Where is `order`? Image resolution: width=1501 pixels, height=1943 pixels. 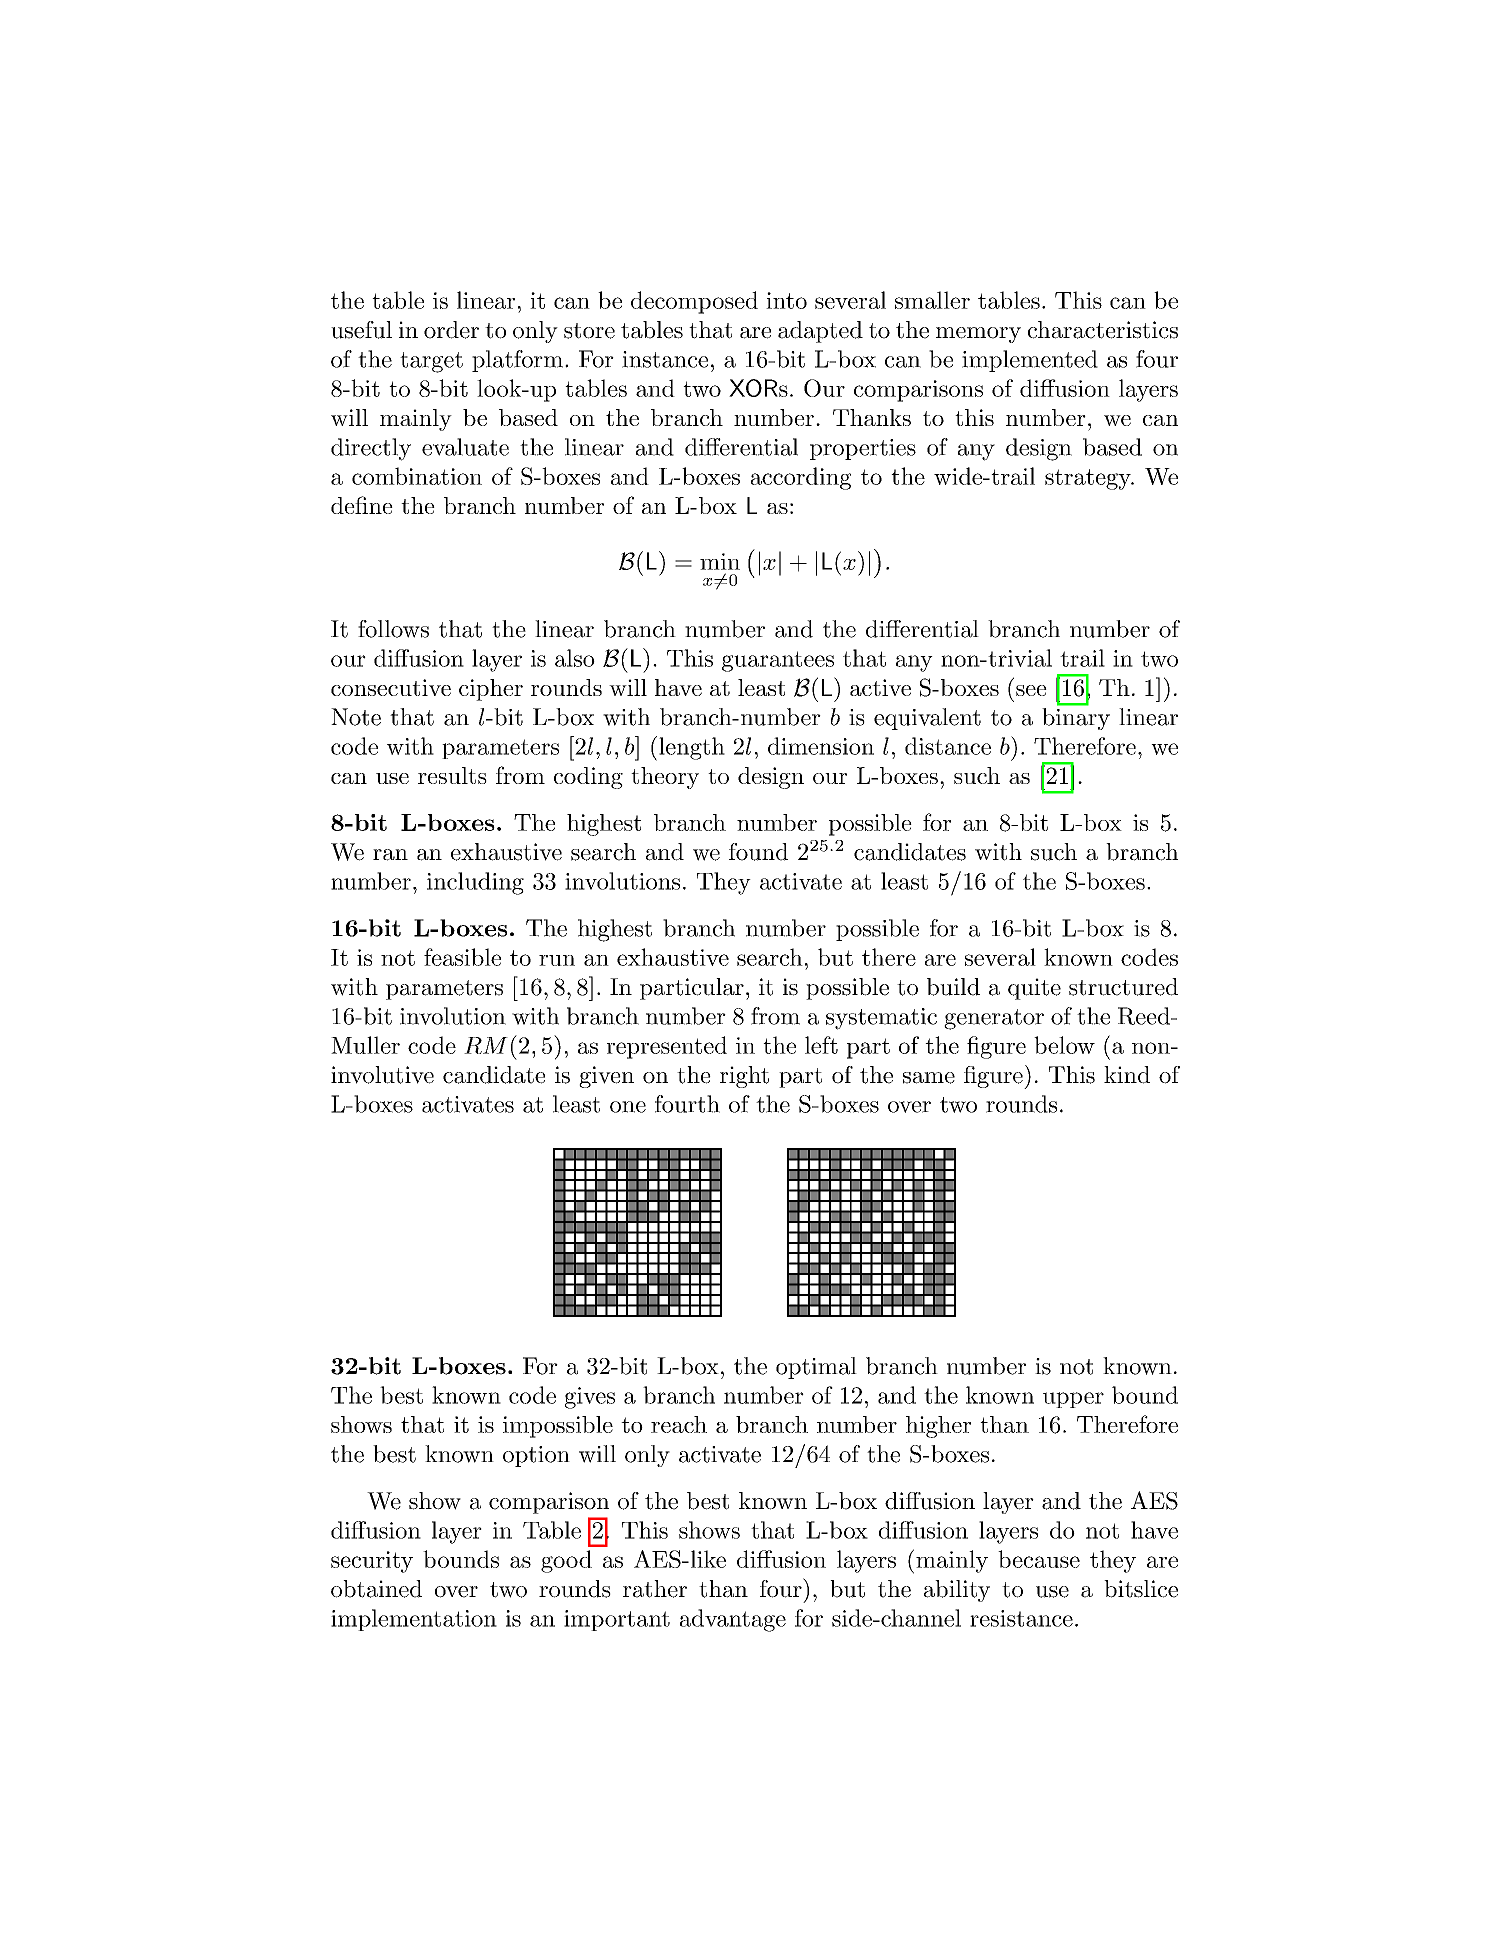
order is located at coordinates (451, 330).
